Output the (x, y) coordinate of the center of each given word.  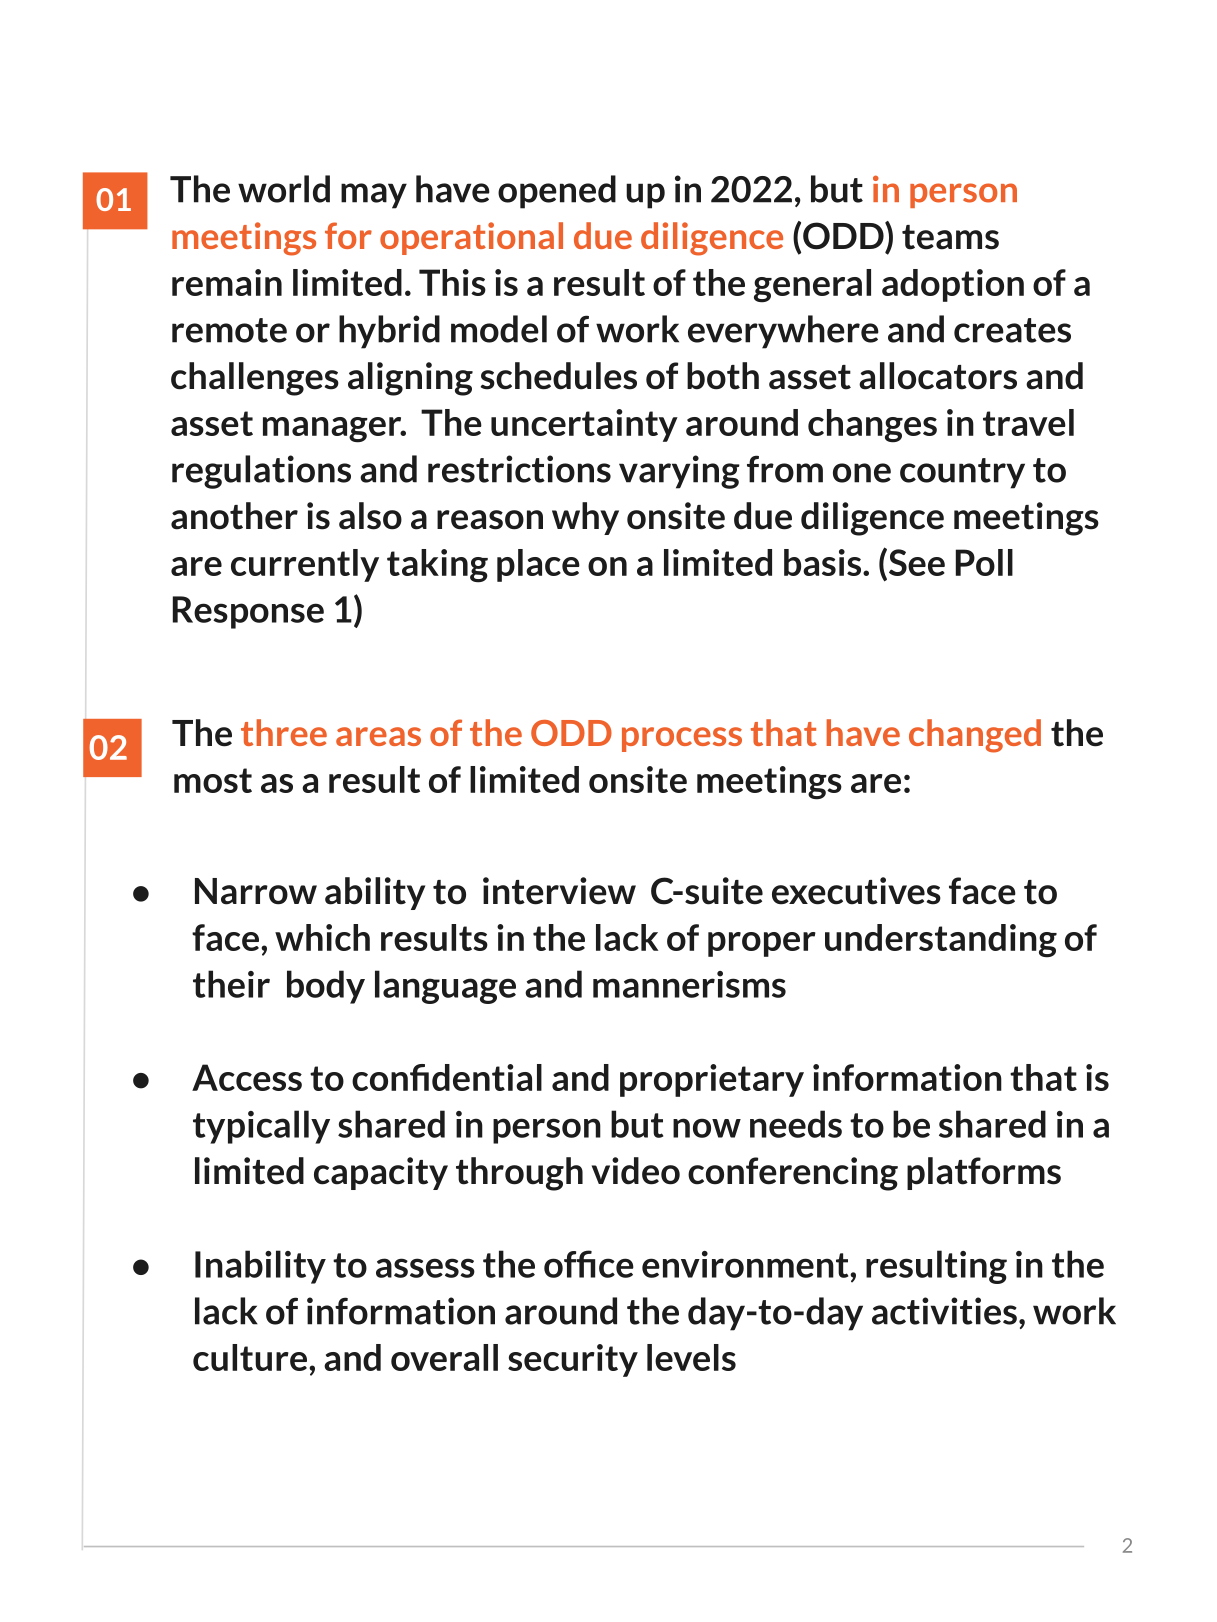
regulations (261, 472)
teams (950, 237)
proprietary (712, 1080)
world (284, 189)
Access (247, 1077)
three (284, 732)
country (962, 473)
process (682, 739)
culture (250, 1357)
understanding (941, 941)
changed (975, 736)
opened (557, 192)
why (585, 518)
